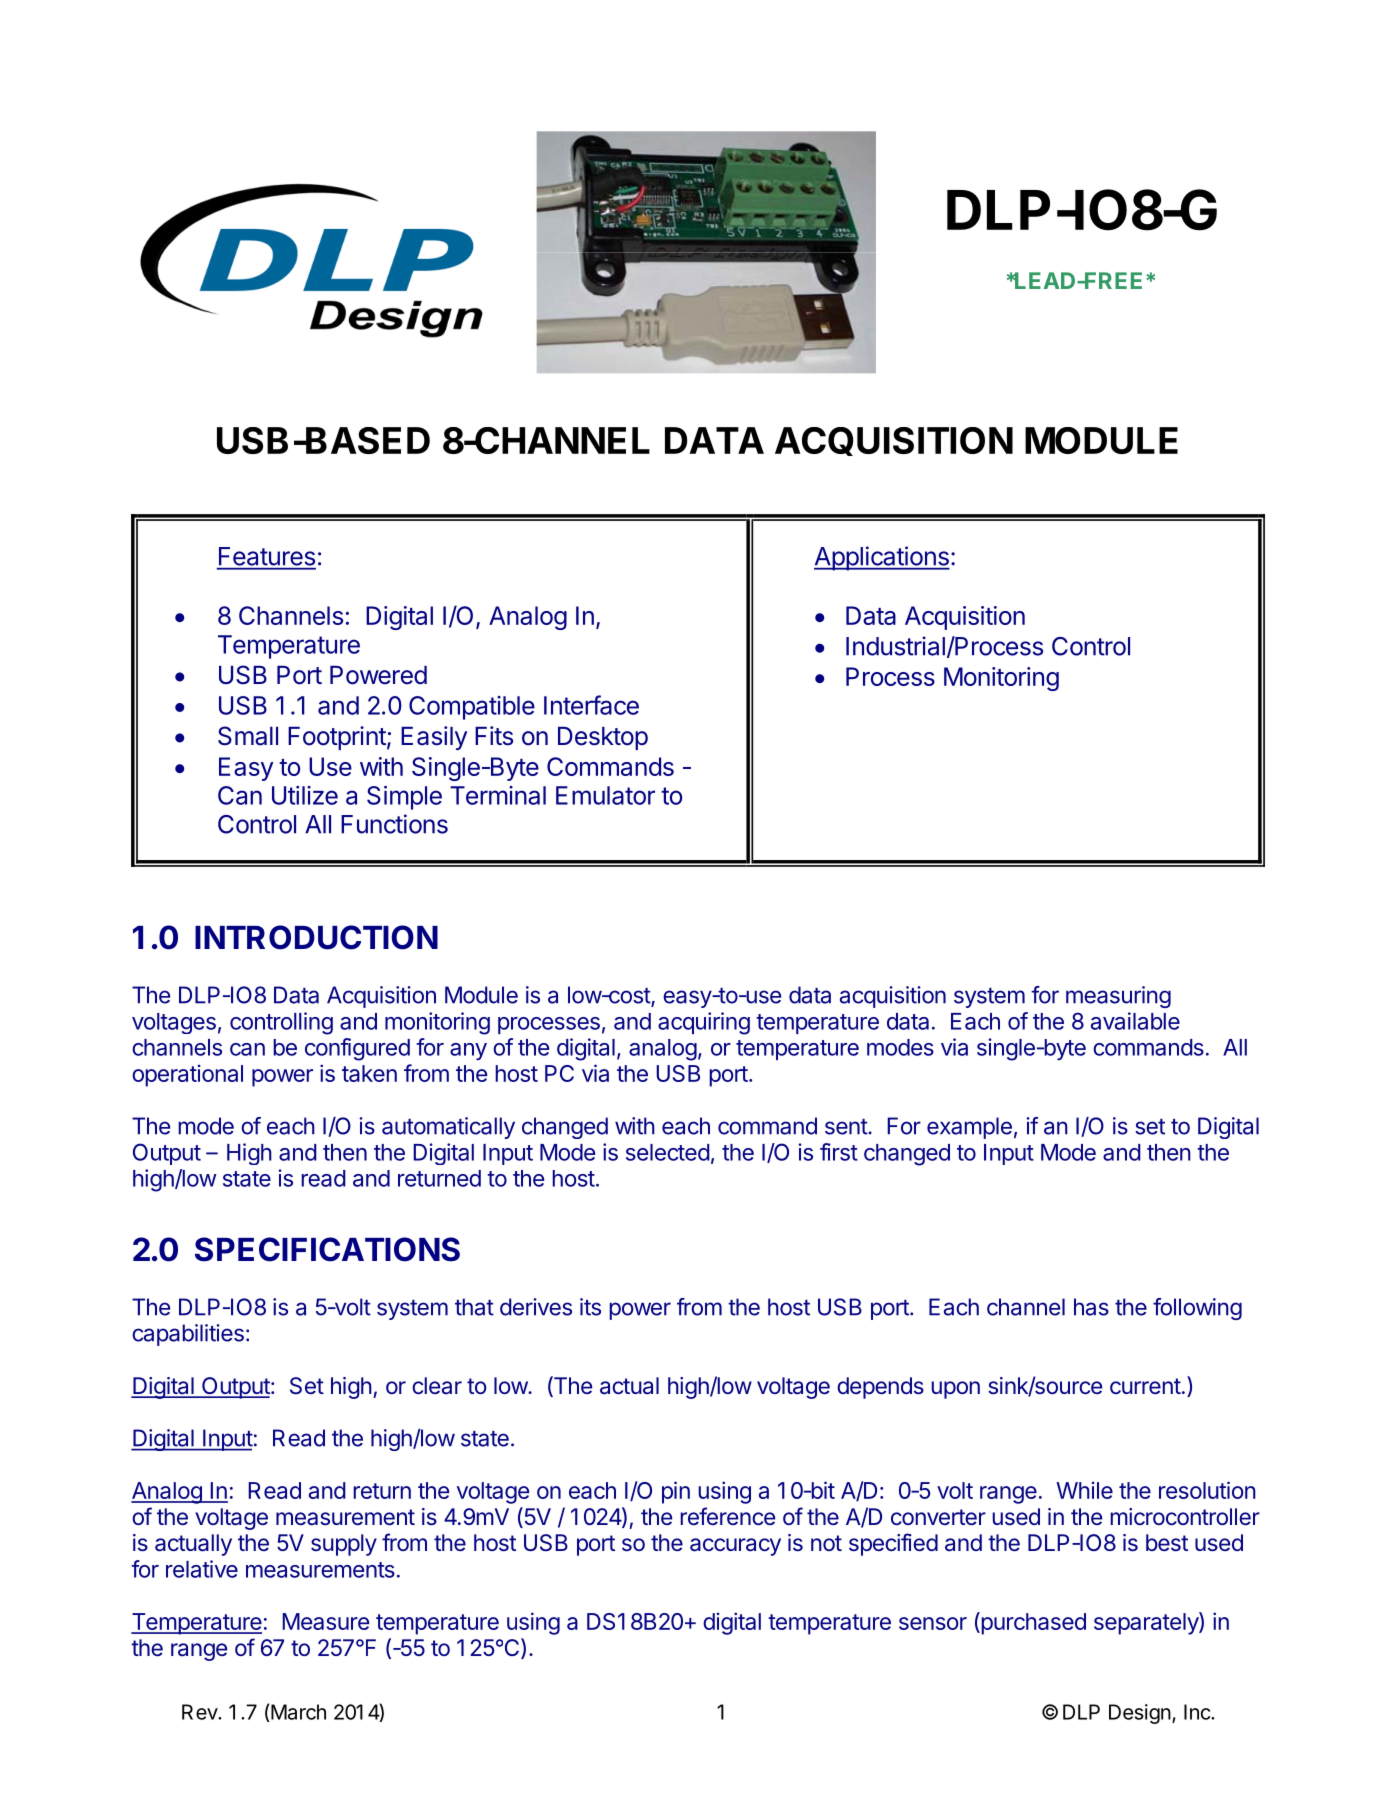 This image has width=1396, height=1806. I want to click on Design, so click(1140, 1714).
